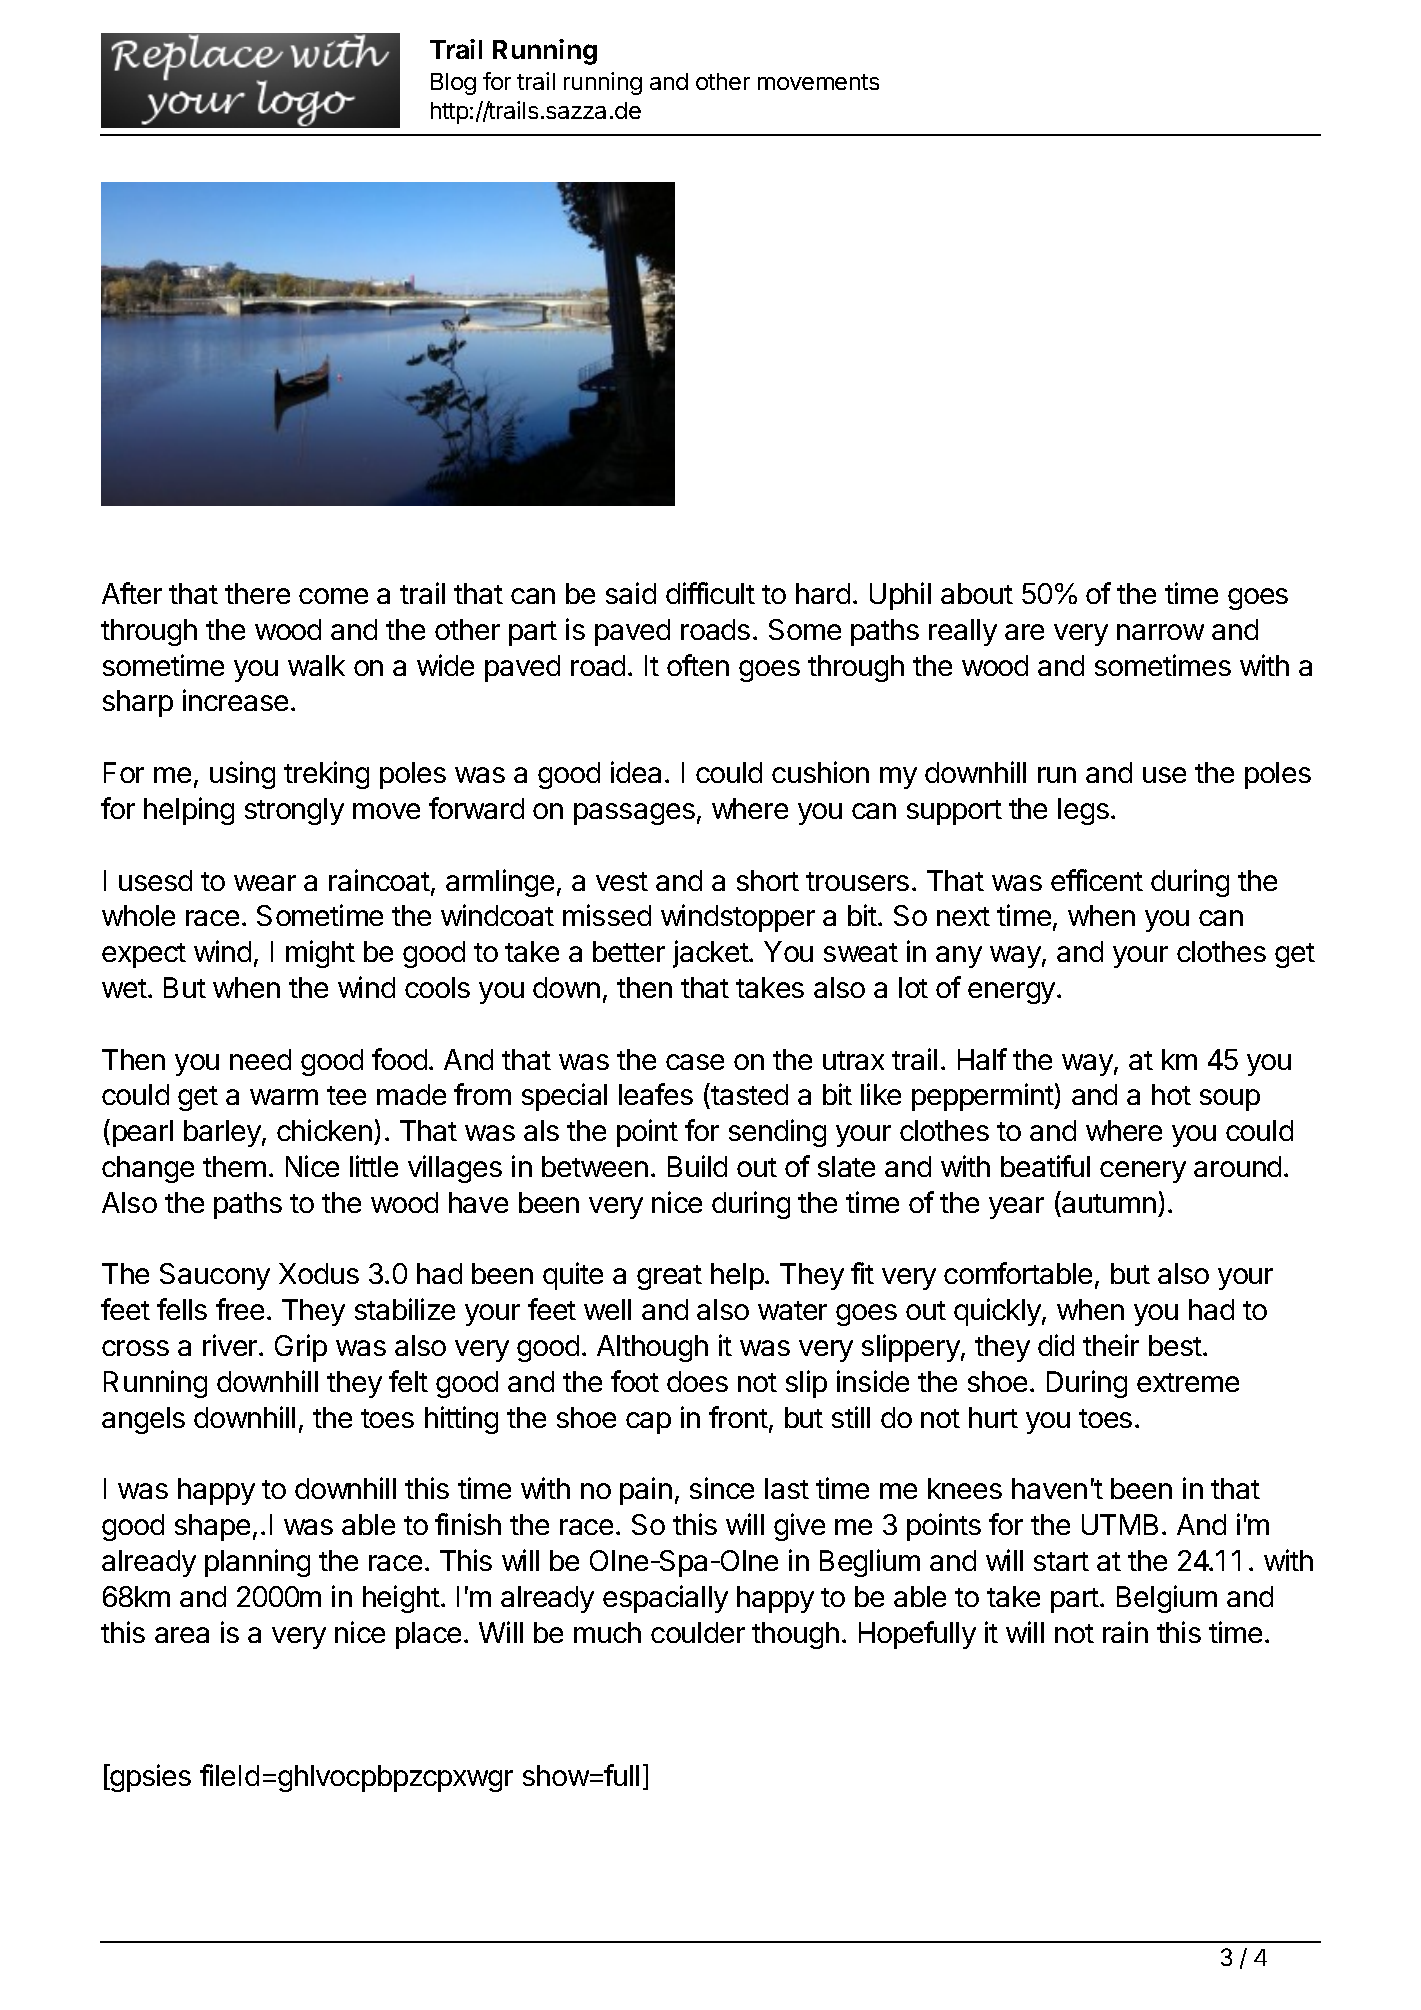 The width and height of the screenshot is (1421, 2010). Describe the element at coordinates (607, 1632) in the screenshot. I see `much` at that location.
